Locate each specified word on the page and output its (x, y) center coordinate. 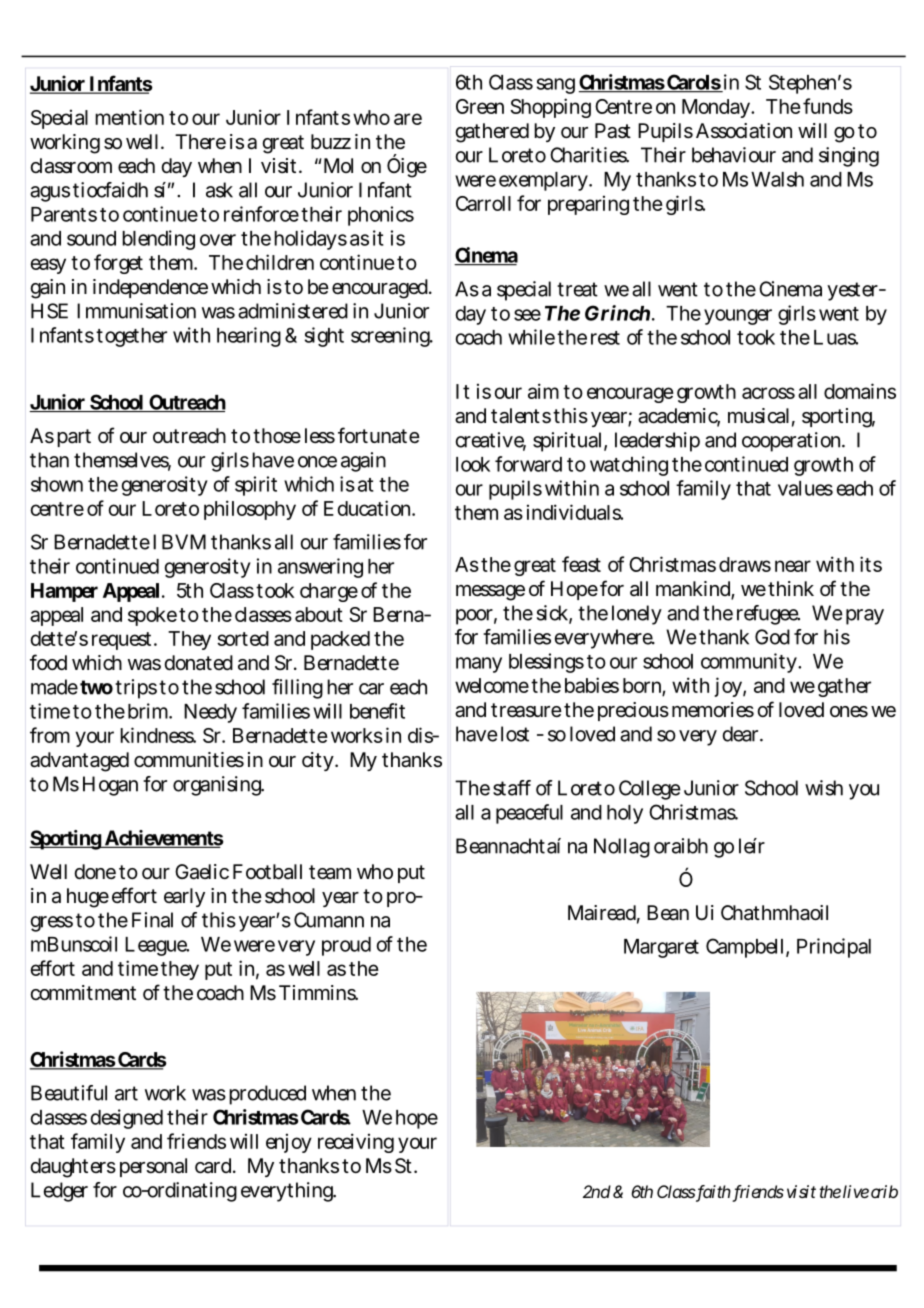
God (772, 637)
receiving (356, 1143)
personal (153, 1167)
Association (744, 131)
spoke (152, 616)
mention (129, 117)
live (856, 1191)
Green (480, 106)
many (479, 665)
